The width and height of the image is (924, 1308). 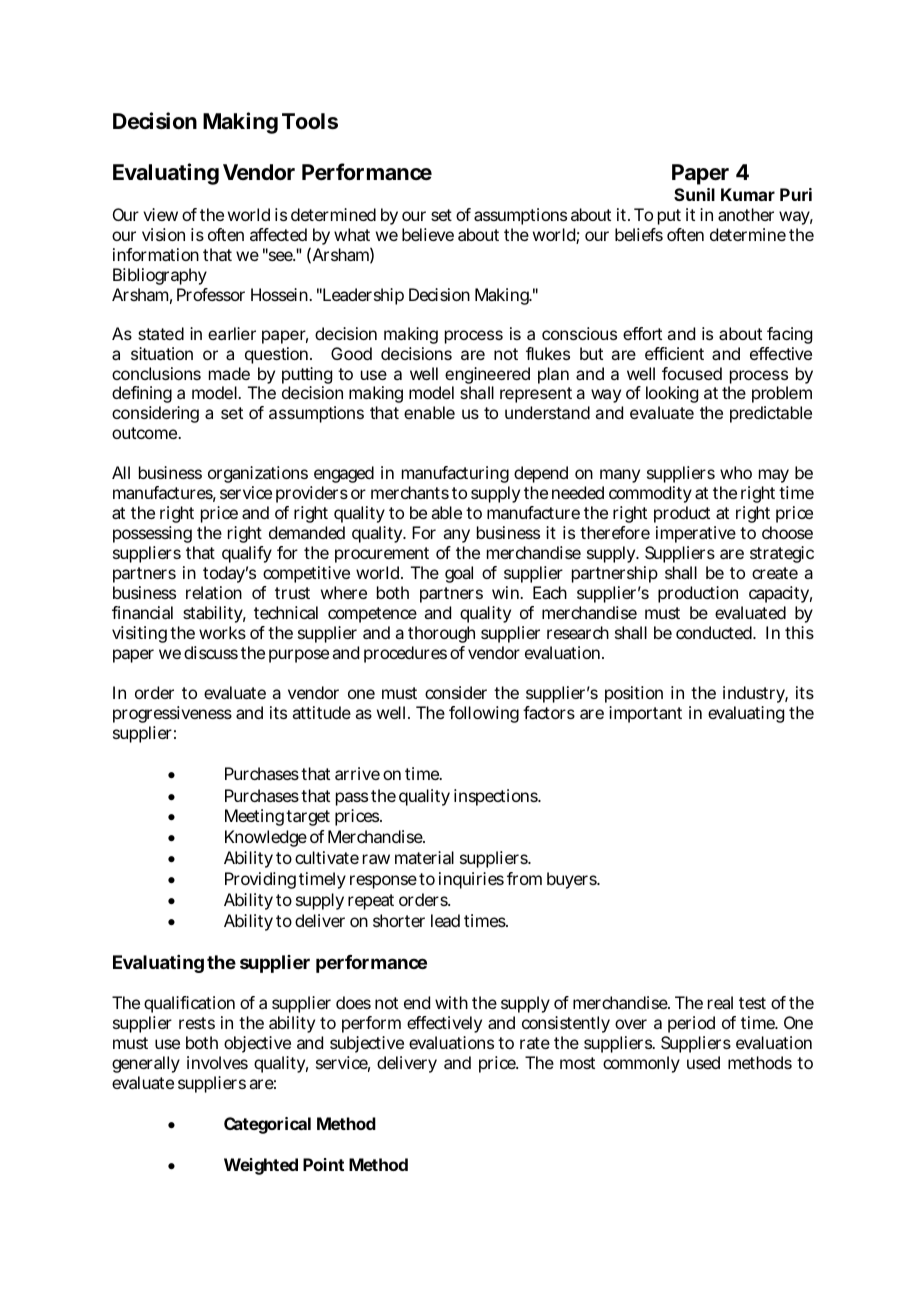 I want to click on believe, so click(x=428, y=234).
